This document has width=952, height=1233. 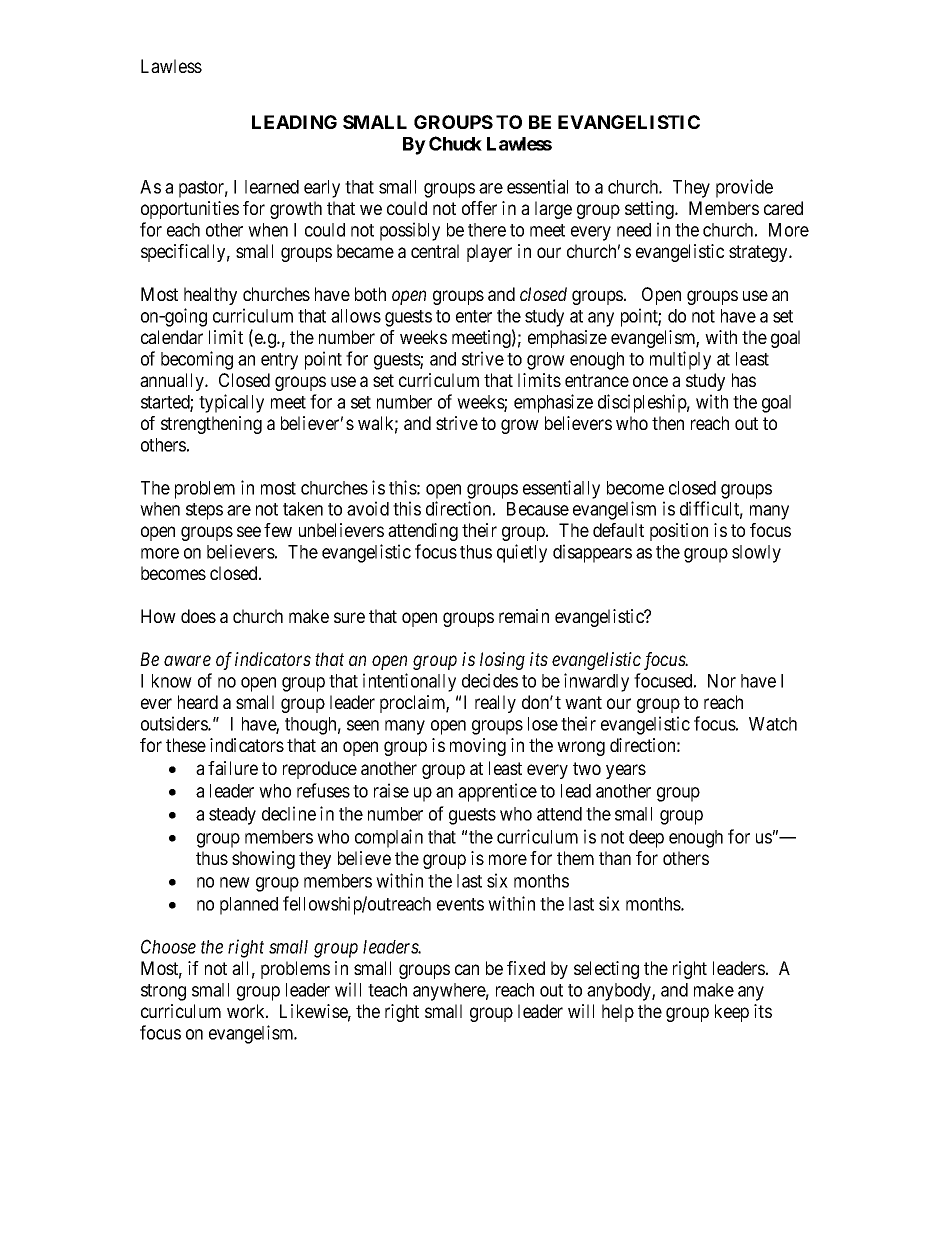 What do you see at coordinates (522, 553) in the document?
I see `quietly` at bounding box center [522, 553].
